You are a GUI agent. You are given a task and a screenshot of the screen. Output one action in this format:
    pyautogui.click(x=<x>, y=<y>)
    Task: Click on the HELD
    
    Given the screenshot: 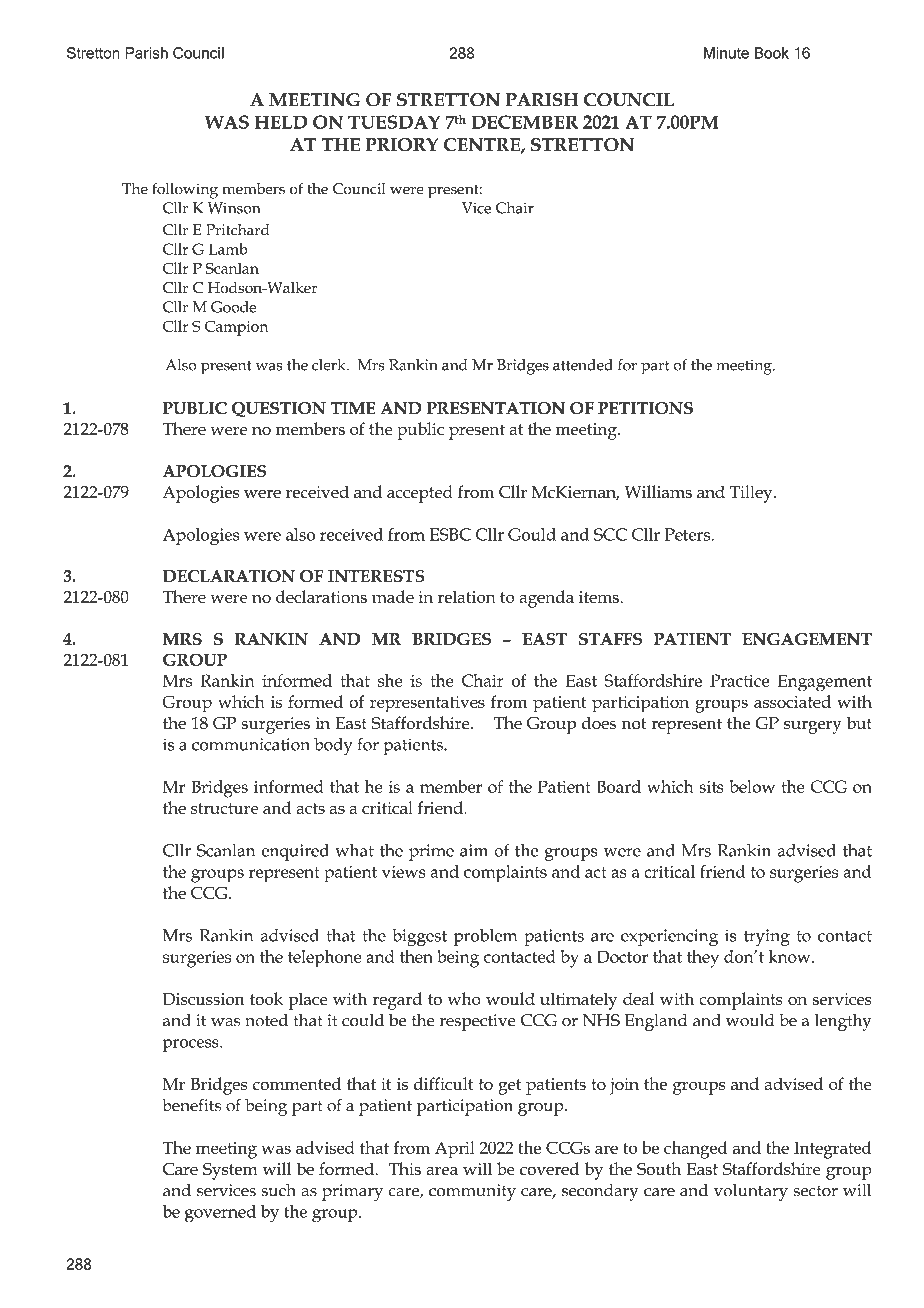 What is the action you would take?
    pyautogui.click(x=281, y=122)
